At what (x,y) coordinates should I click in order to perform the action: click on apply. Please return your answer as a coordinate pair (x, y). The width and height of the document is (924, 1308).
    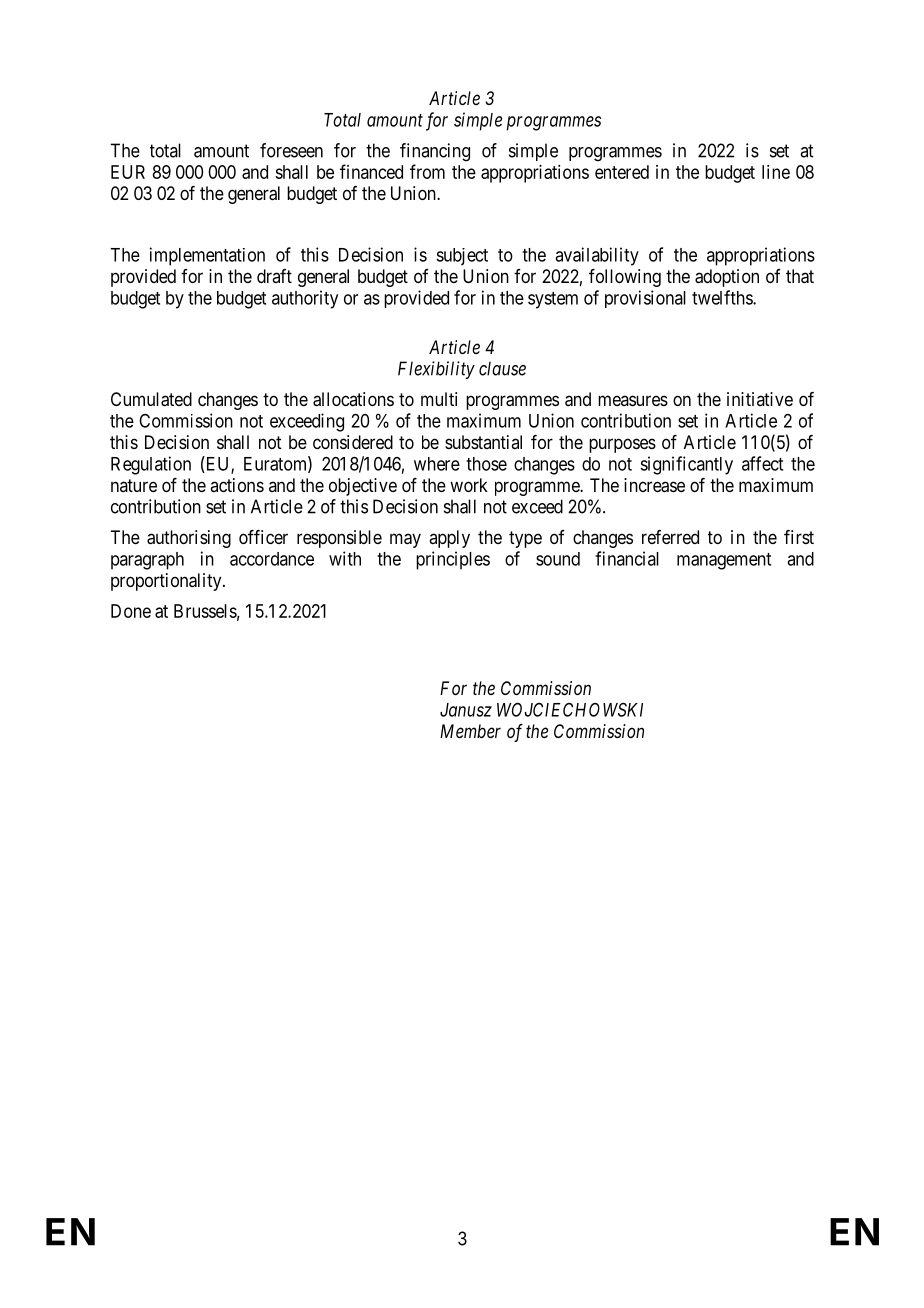
    Looking at the image, I should click on (449, 539).
